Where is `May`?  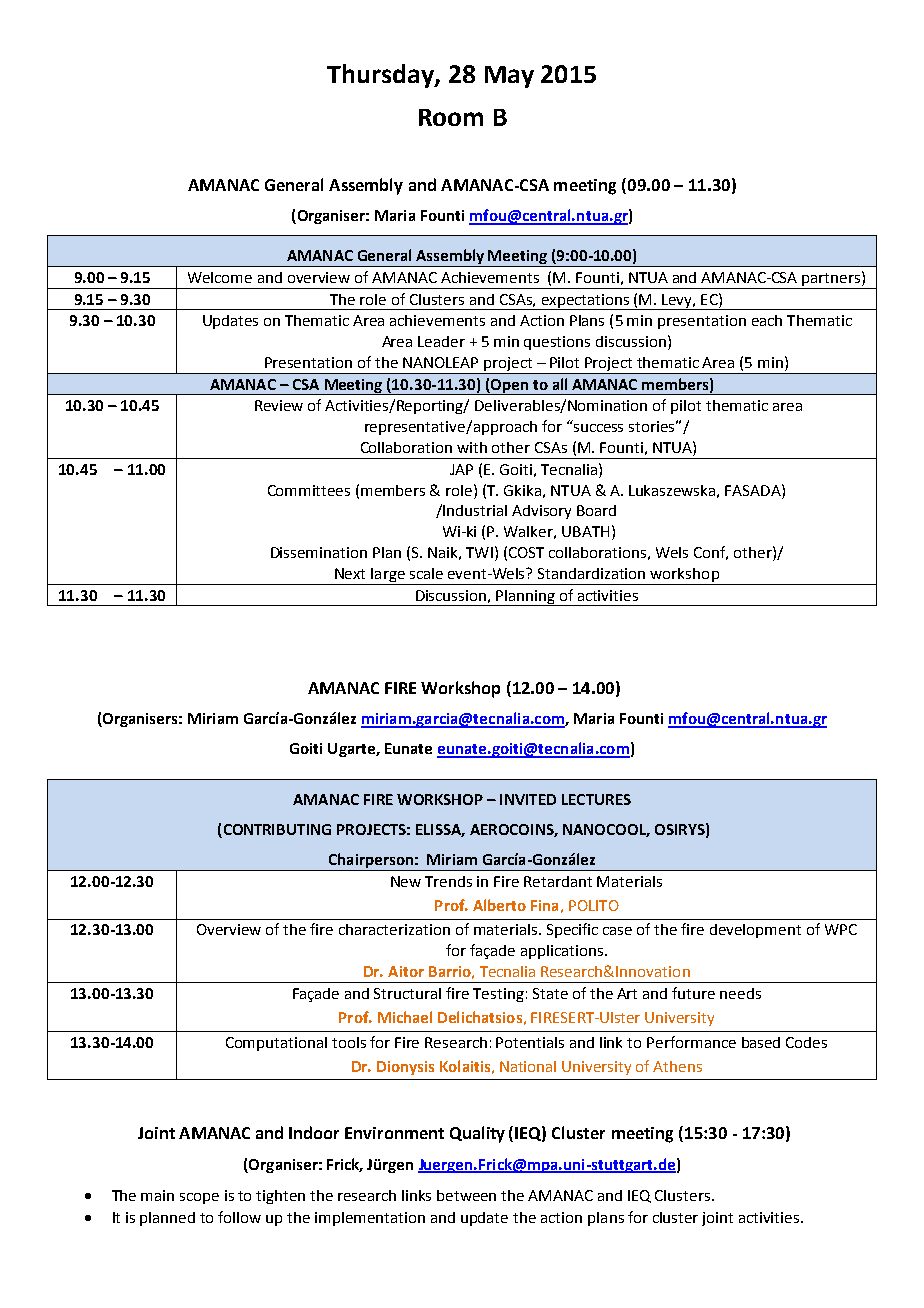
May is located at coordinates (509, 77).
